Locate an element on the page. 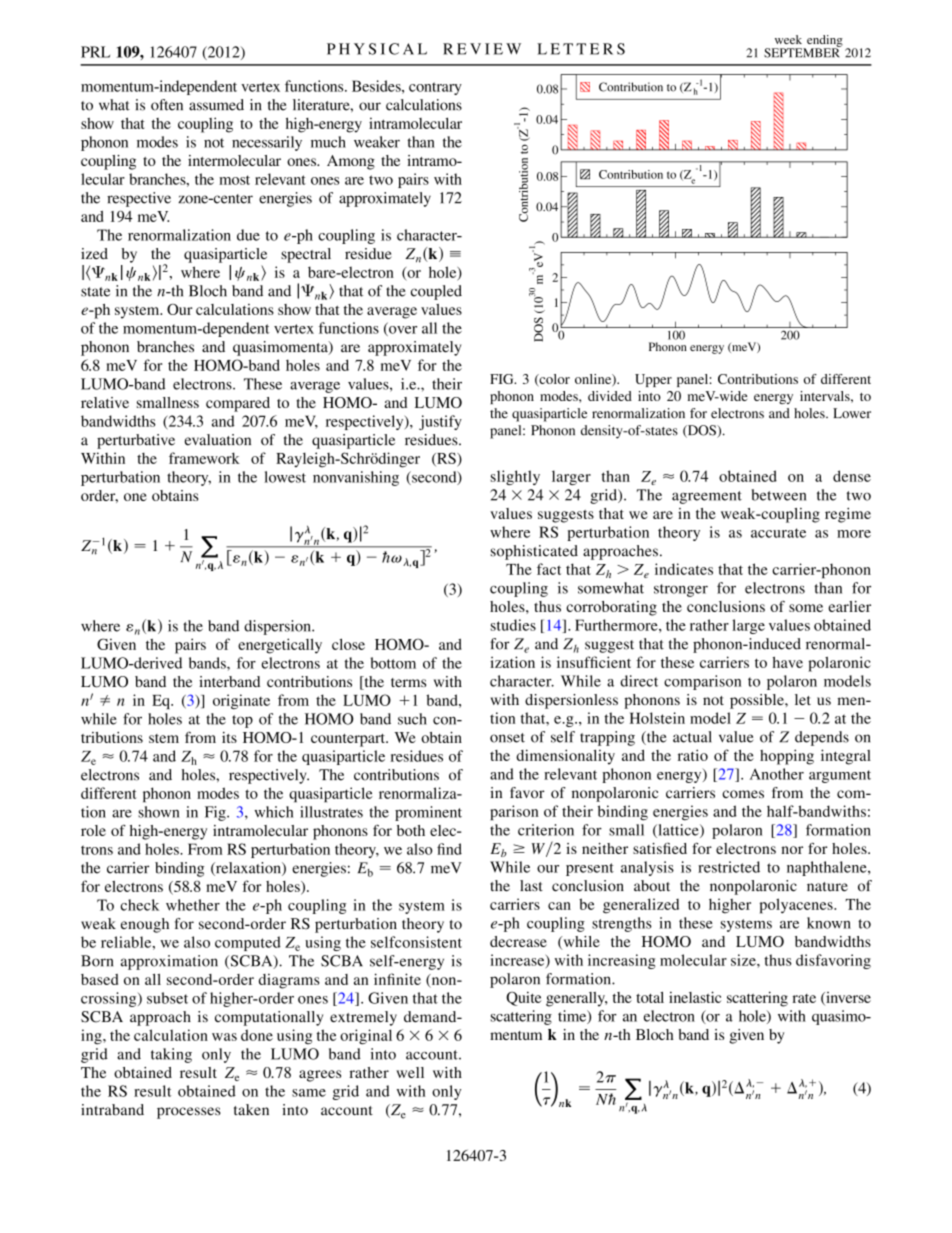 Image resolution: width=952 pixels, height=1233 pixels. SEPTEMBER is located at coordinates (802, 52).
